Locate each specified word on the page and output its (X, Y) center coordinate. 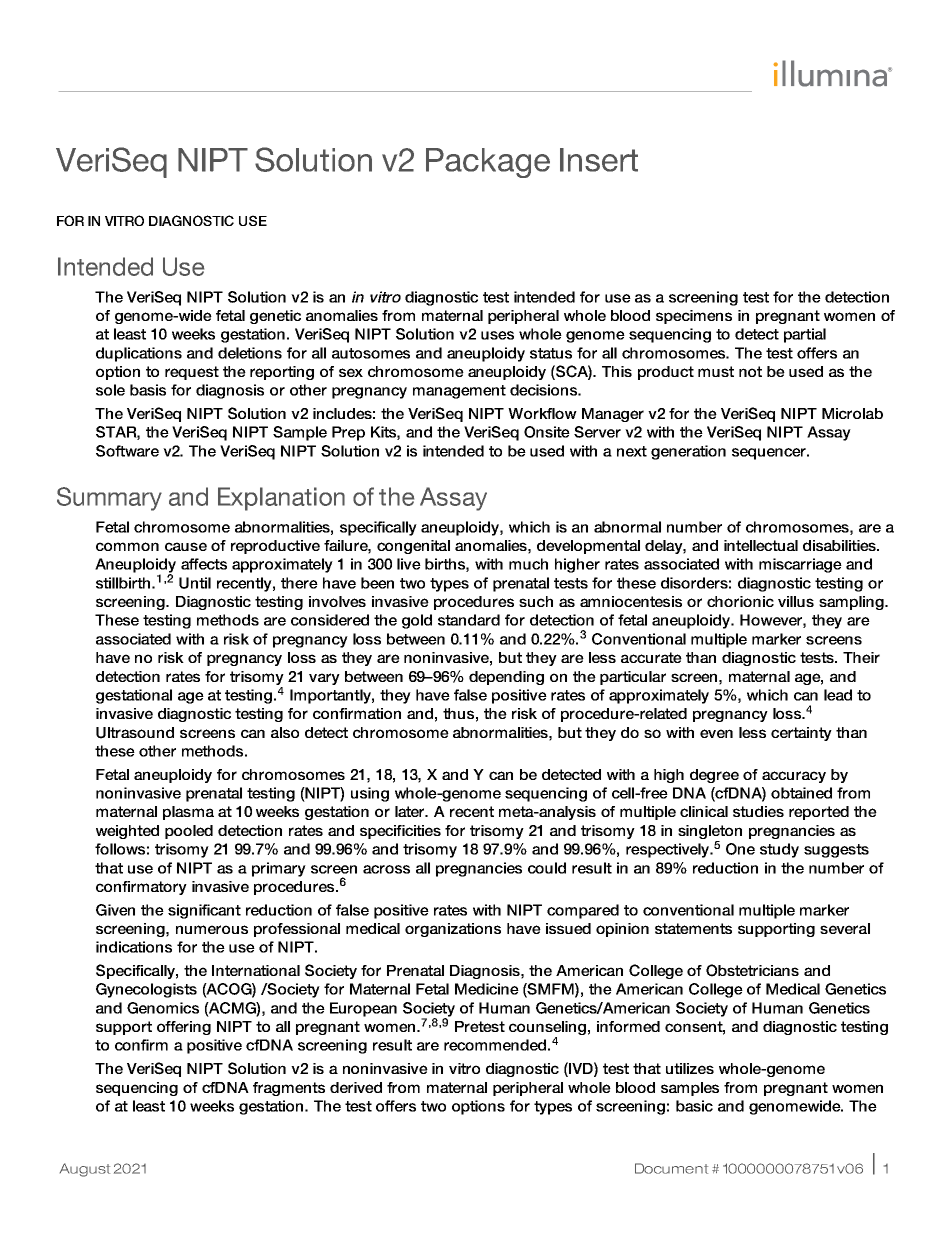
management (459, 392)
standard (469, 620)
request (192, 373)
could (547, 868)
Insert (599, 160)
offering (184, 1028)
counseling (547, 1029)
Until (195, 583)
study (779, 850)
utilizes (690, 1068)
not (750, 371)
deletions (250, 353)
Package (488, 163)
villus (796, 601)
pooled (189, 832)
